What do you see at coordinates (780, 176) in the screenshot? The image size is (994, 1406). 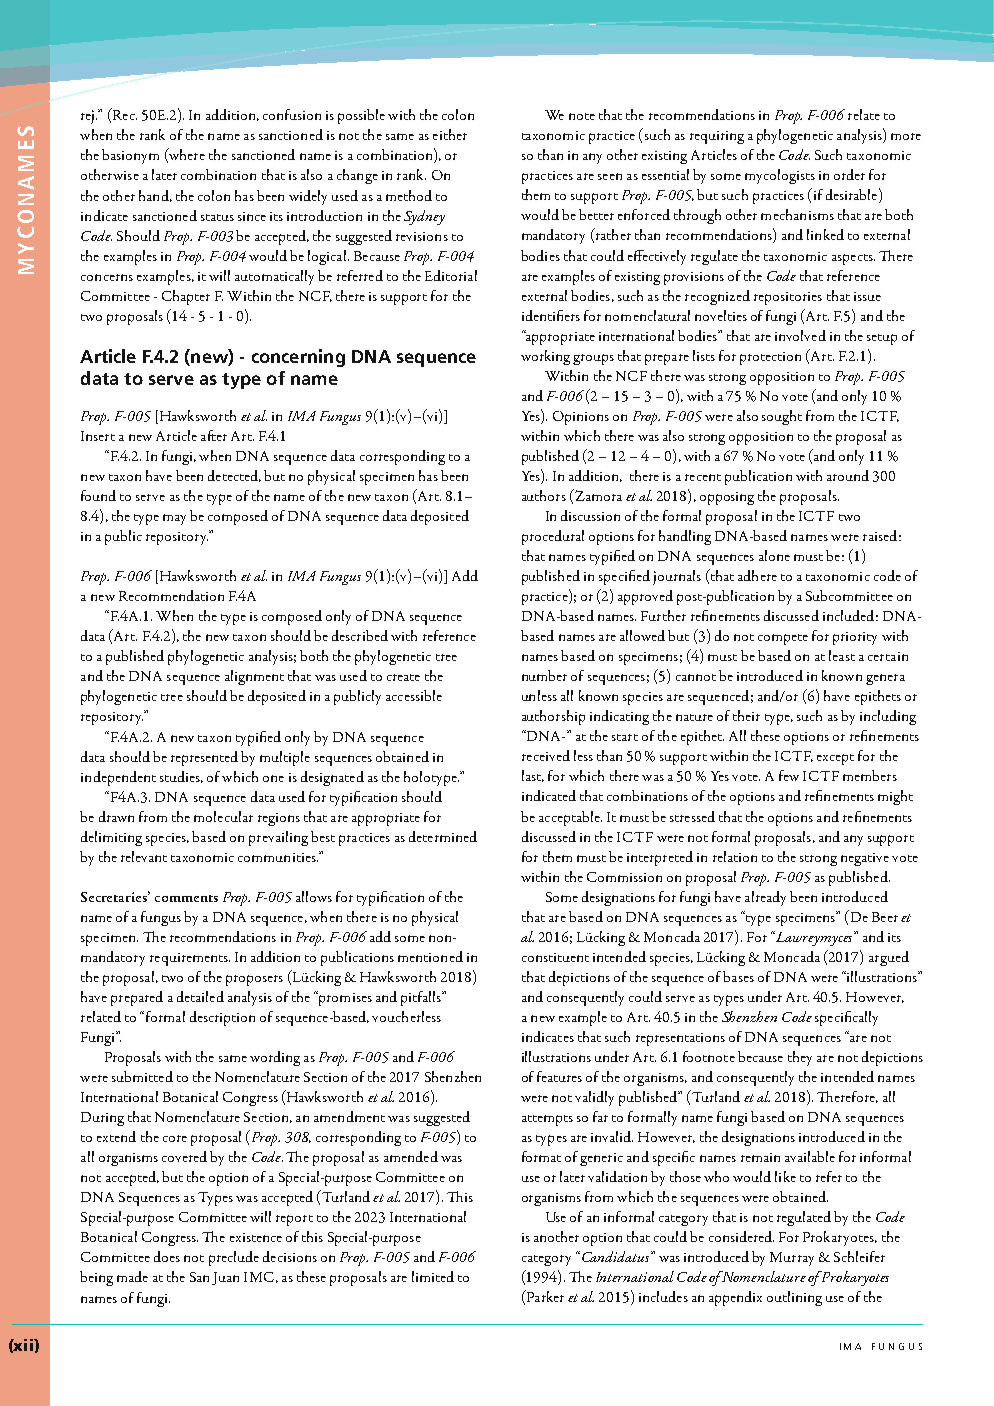 I see `mycologists` at bounding box center [780, 176].
